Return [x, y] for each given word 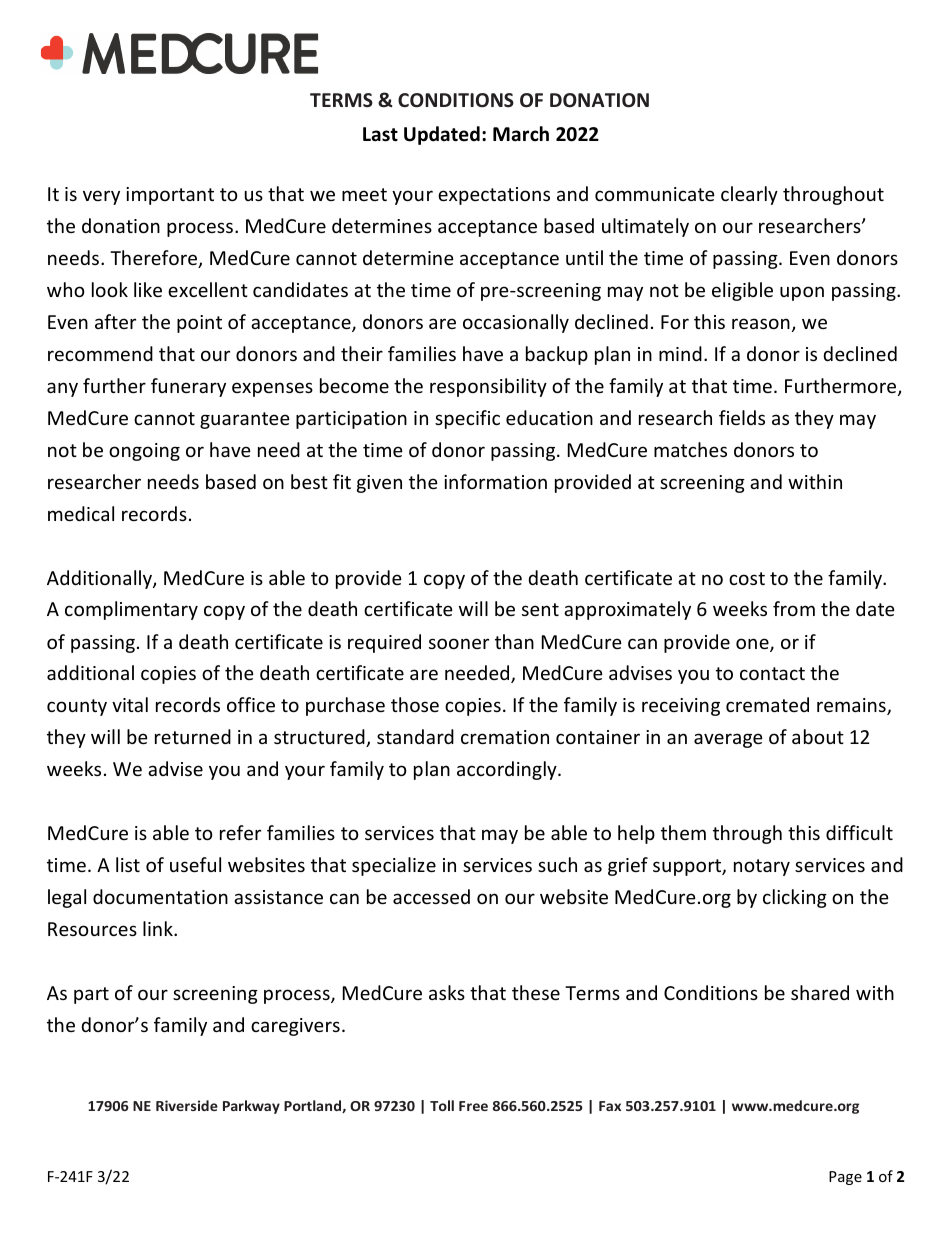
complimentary [131, 610]
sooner [459, 643]
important [170, 196]
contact [772, 673]
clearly [749, 195]
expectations [494, 196]
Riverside [187, 1105]
